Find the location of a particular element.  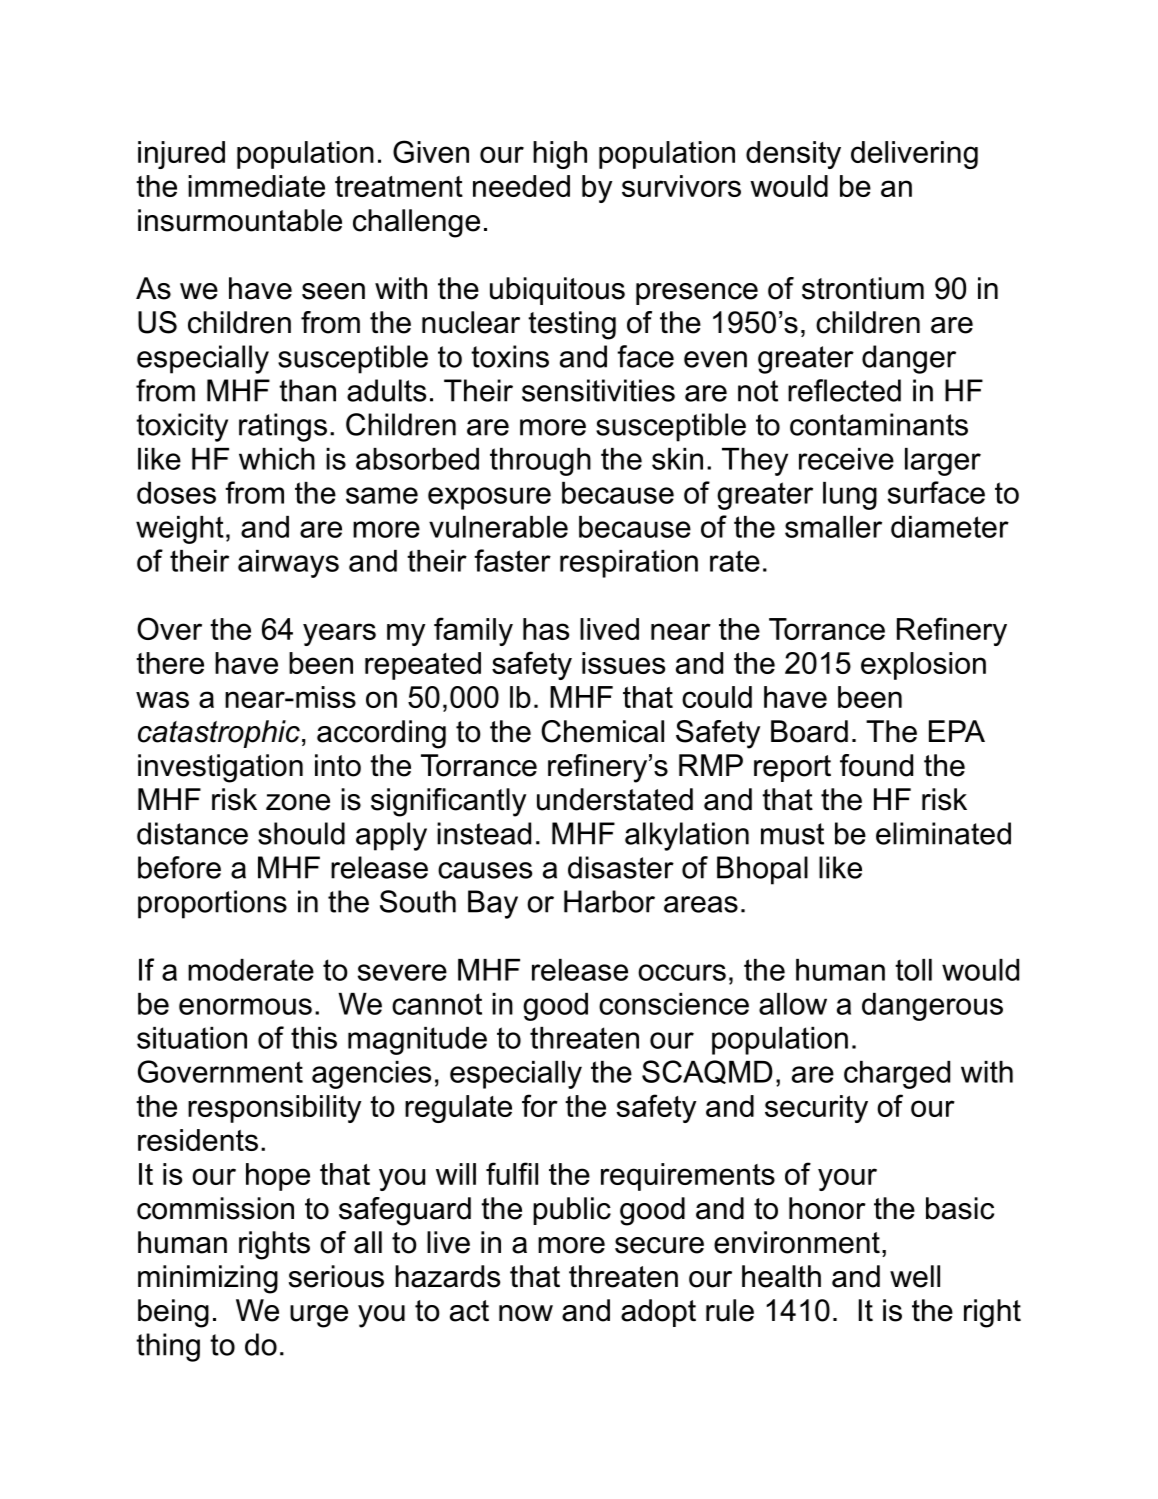

Chemical is located at coordinates (602, 731).
